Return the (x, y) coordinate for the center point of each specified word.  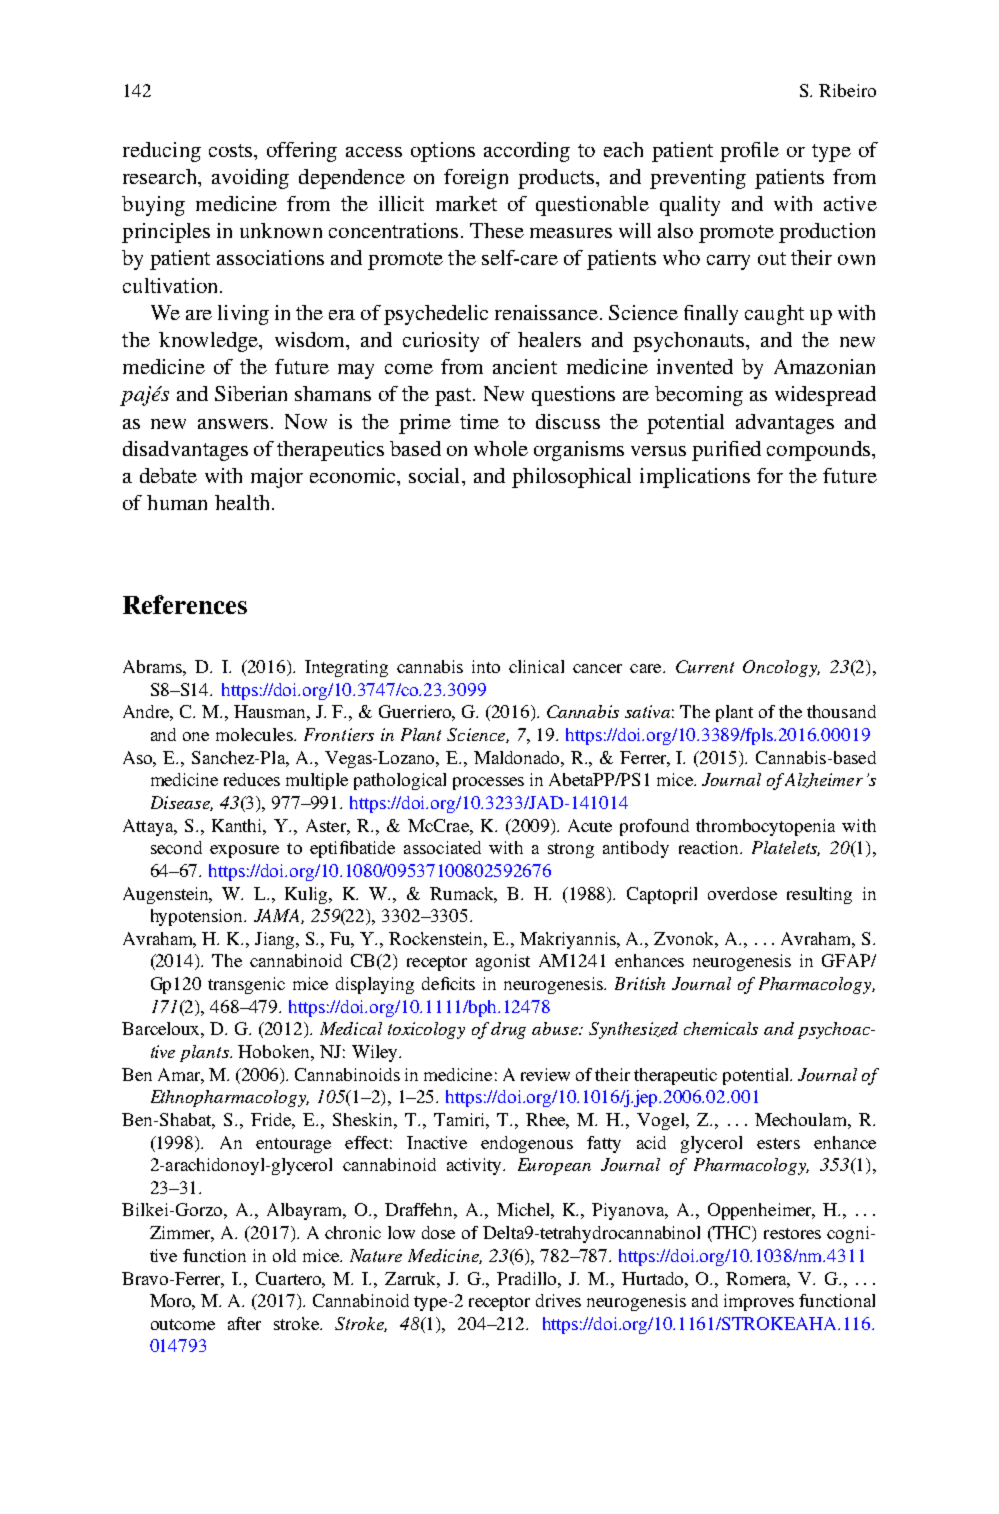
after (244, 1323)
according (527, 152)
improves (759, 1302)
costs (232, 150)
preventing (698, 179)
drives (558, 1300)
